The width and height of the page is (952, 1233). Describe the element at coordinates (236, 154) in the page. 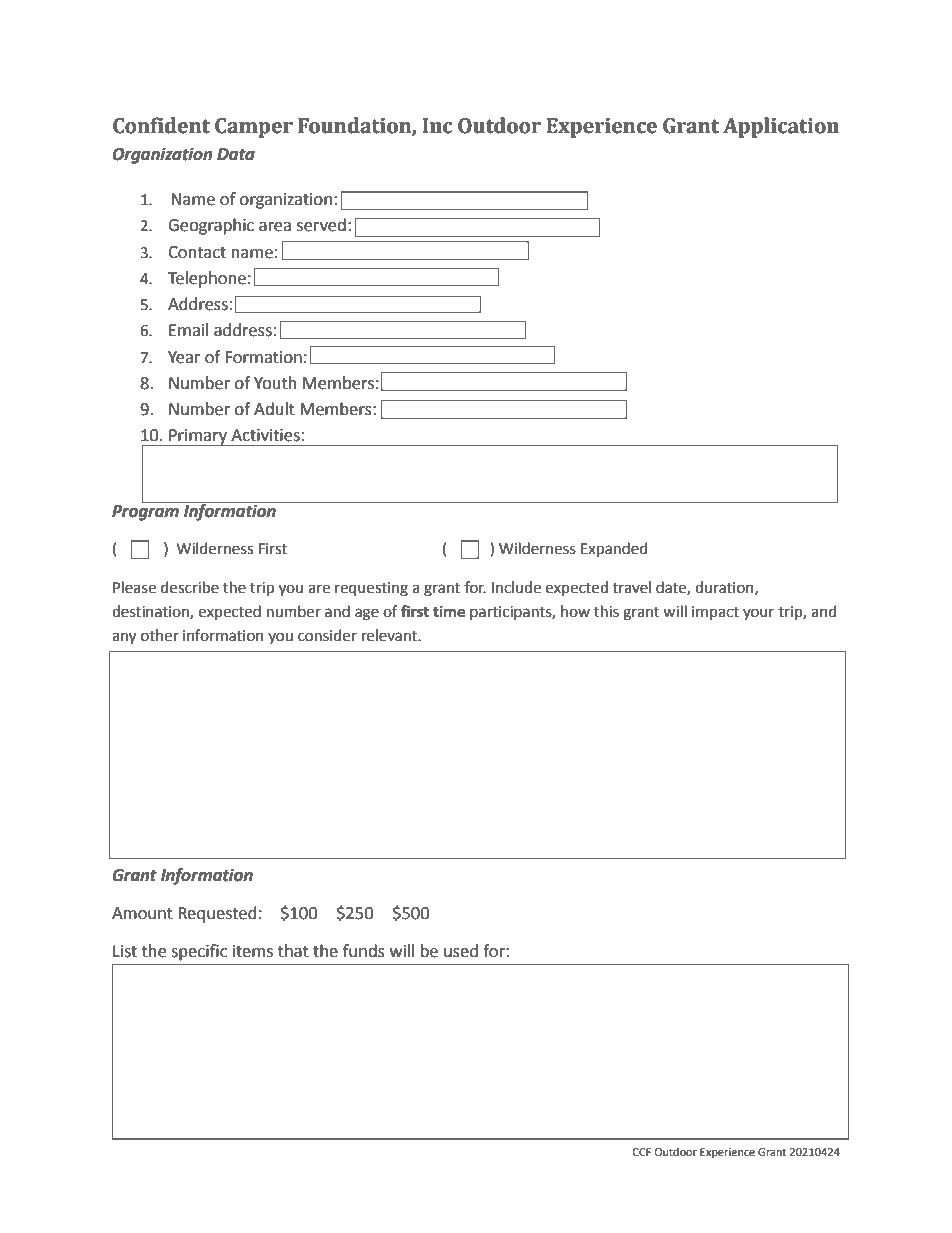

I see `Data` at that location.
